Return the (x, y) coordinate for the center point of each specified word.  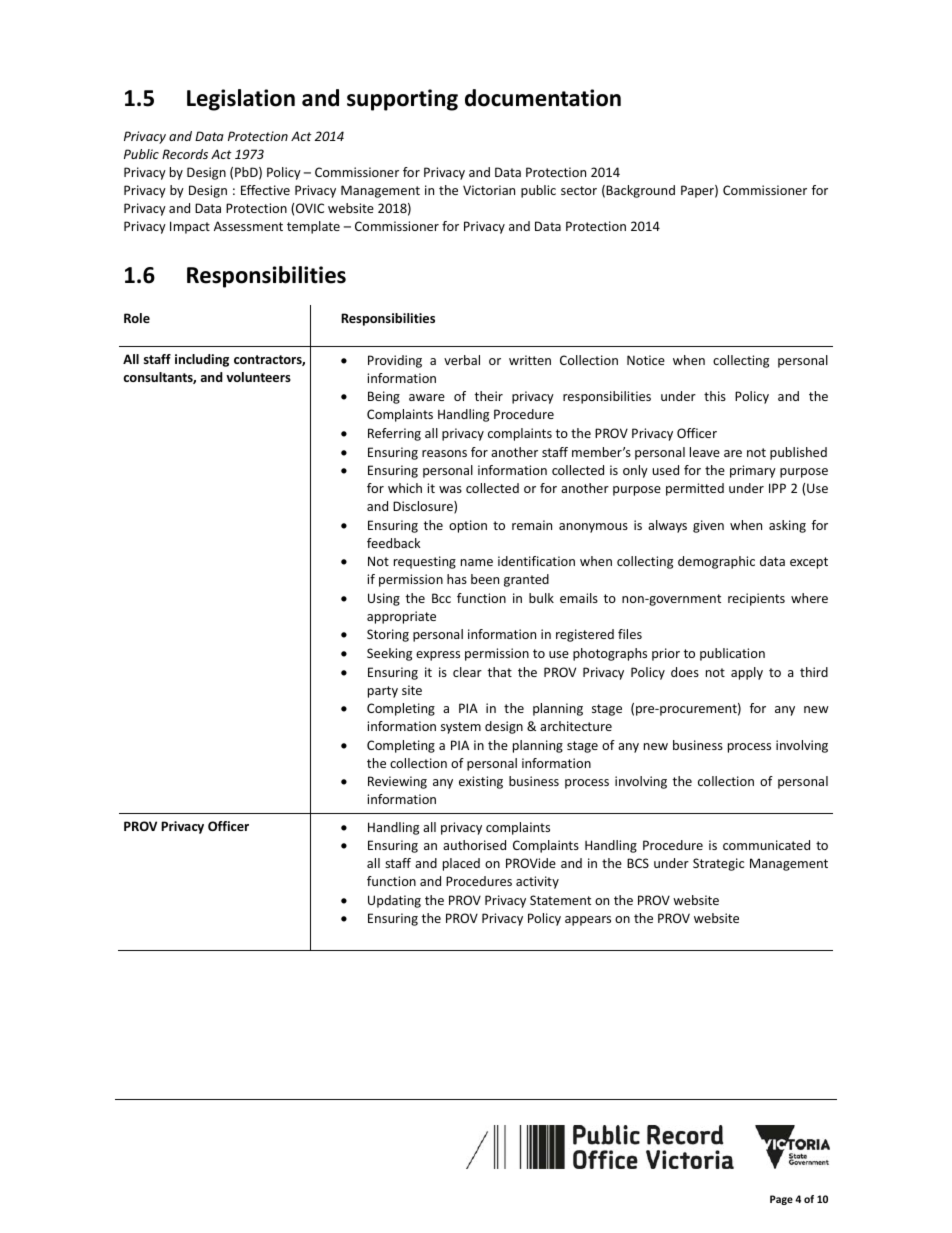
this (715, 396)
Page (781, 1200)
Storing (388, 635)
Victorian (489, 190)
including (202, 360)
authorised (474, 845)
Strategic (718, 864)
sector (579, 190)
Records (185, 154)
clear (467, 672)
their (489, 396)
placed (461, 864)
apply (747, 673)
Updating (394, 901)
